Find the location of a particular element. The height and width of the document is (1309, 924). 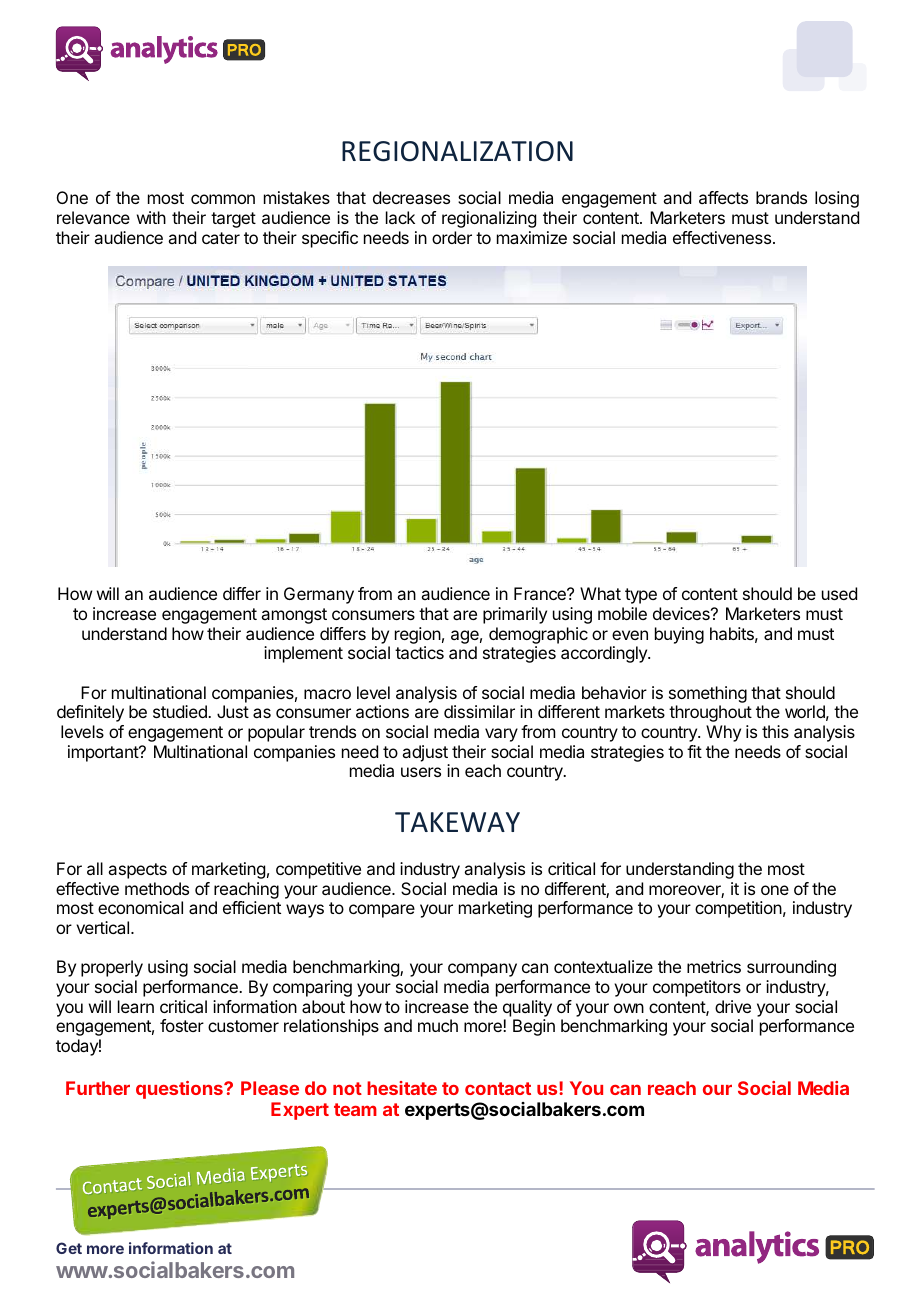

fit is located at coordinates (694, 751).
